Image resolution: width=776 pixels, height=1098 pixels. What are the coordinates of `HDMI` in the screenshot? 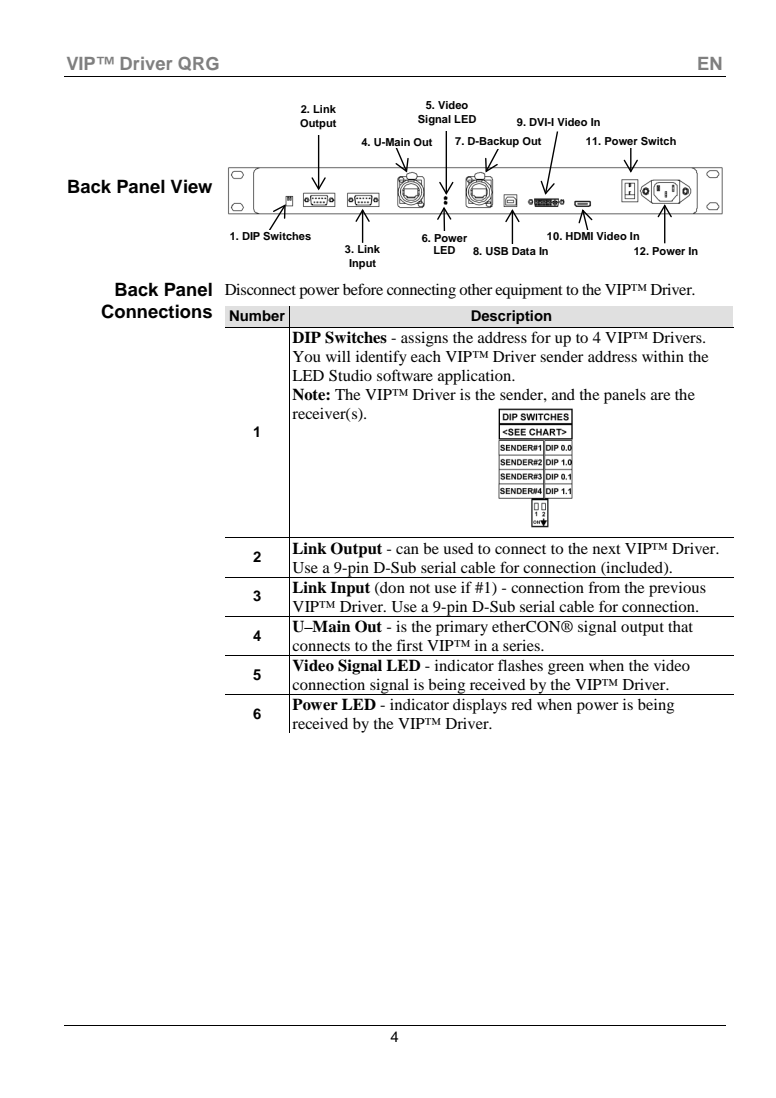 It's located at (579, 236).
